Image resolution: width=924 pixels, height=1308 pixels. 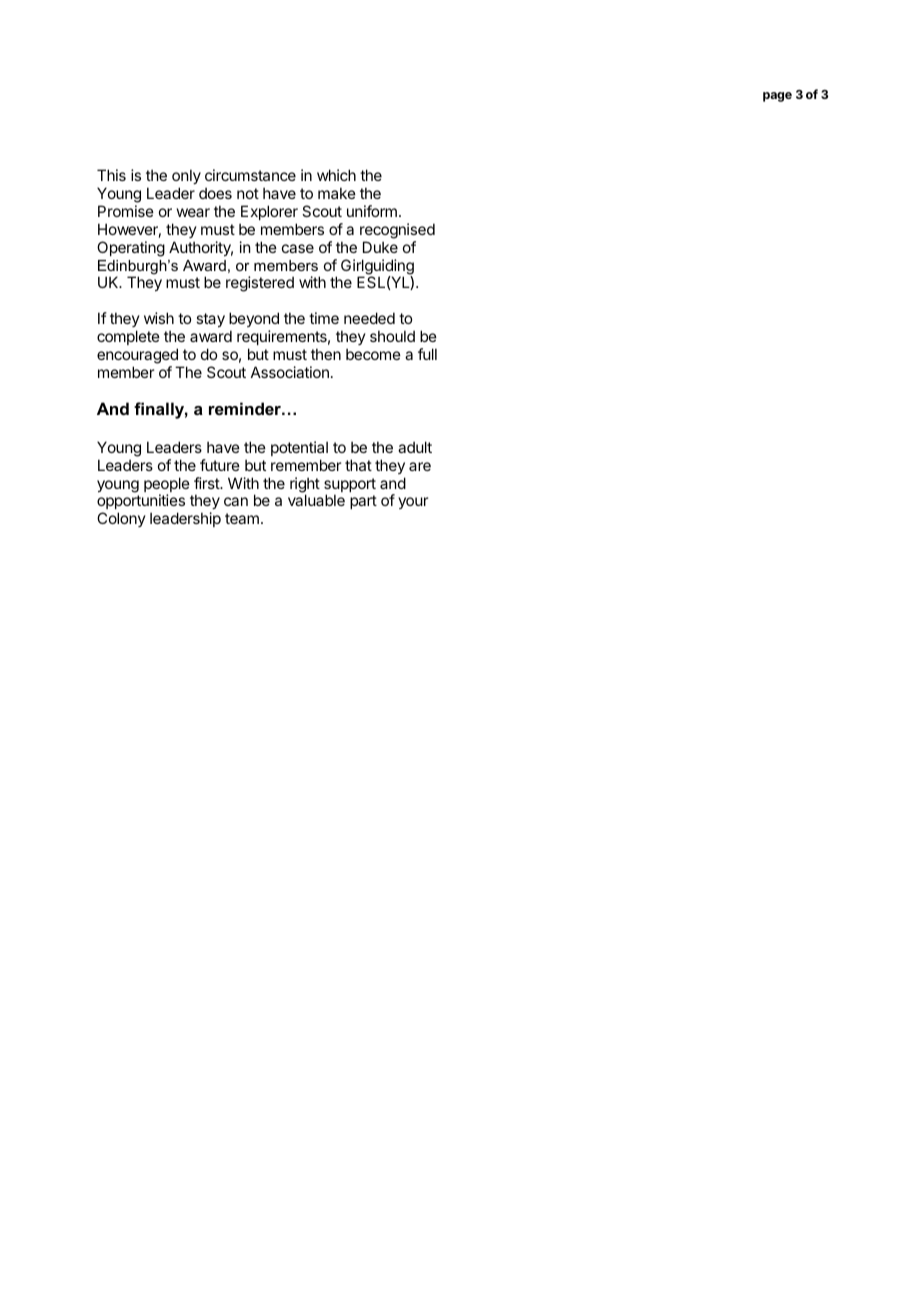 What do you see at coordinates (137, 356) in the document?
I see `encouraged` at bounding box center [137, 356].
